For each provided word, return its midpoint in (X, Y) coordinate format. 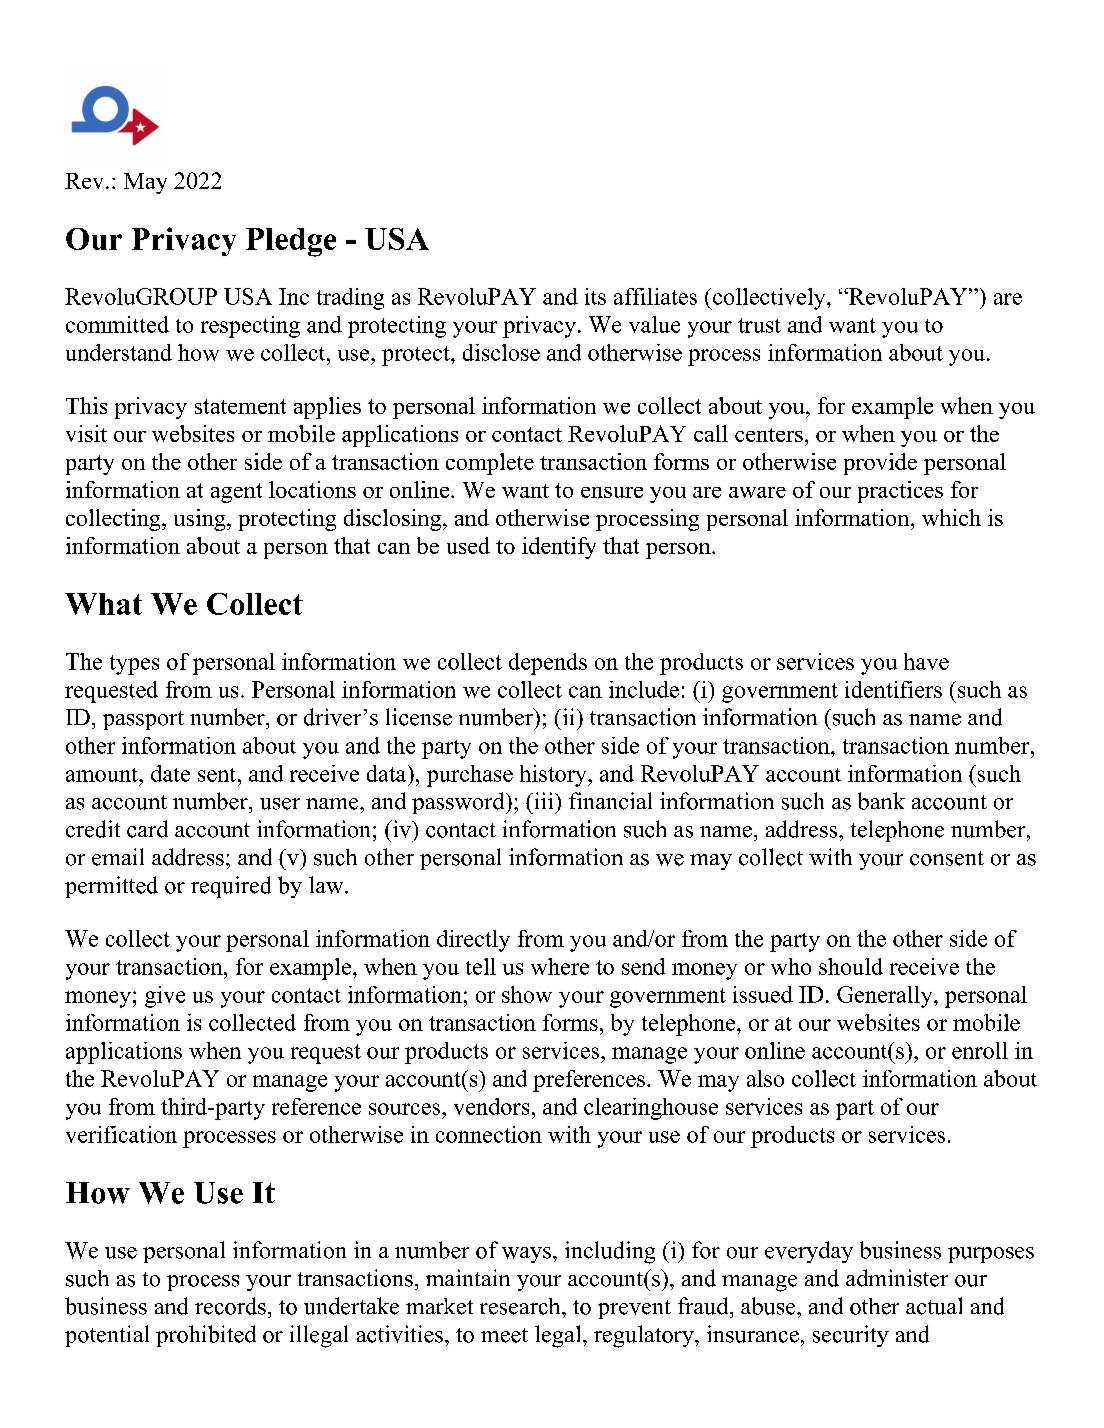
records (230, 1306)
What (103, 604)
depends (548, 664)
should (851, 966)
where (560, 966)
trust (759, 325)
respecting (250, 327)
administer (897, 1278)
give (165, 997)
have (926, 661)
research (521, 1306)
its (595, 296)
